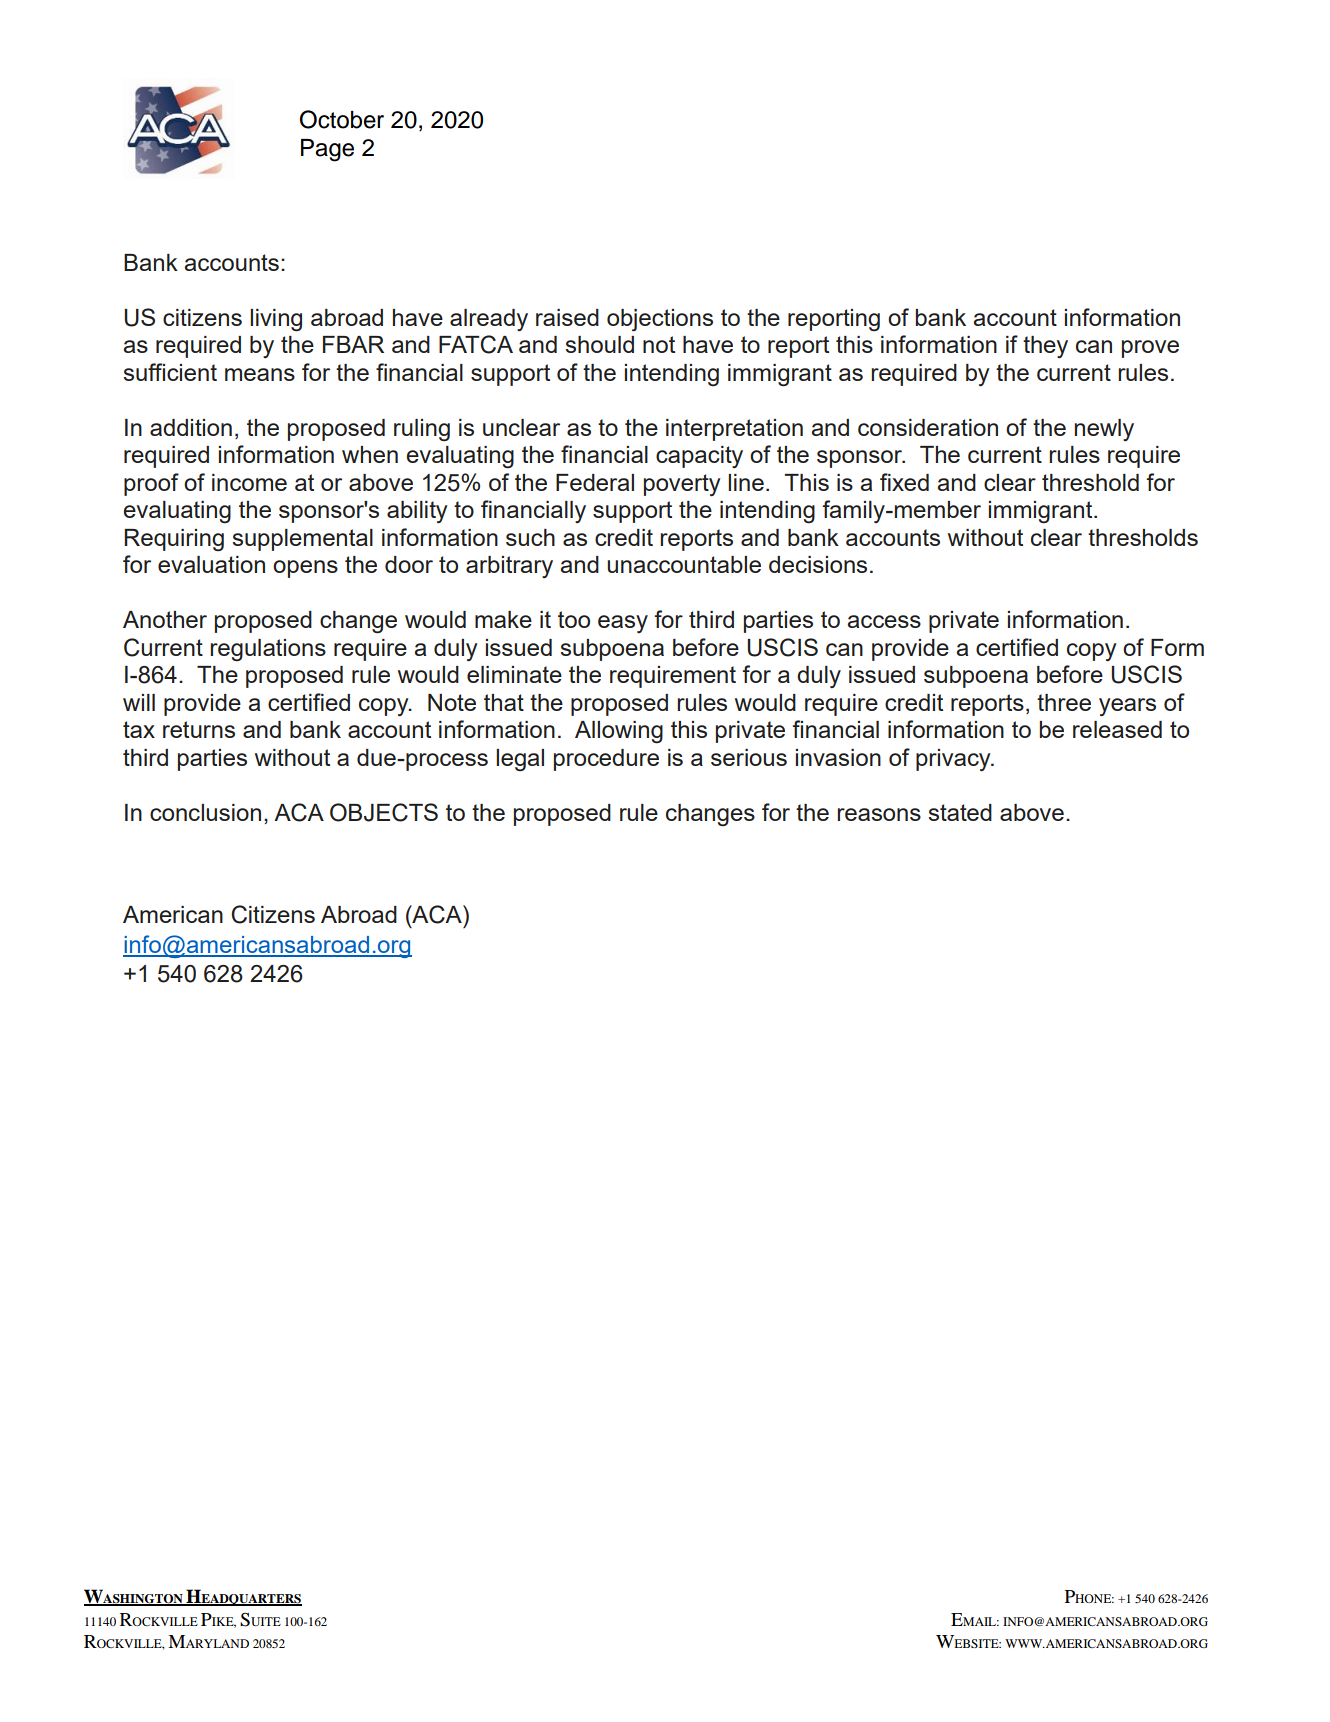  I want to click on stated, so click(960, 812).
